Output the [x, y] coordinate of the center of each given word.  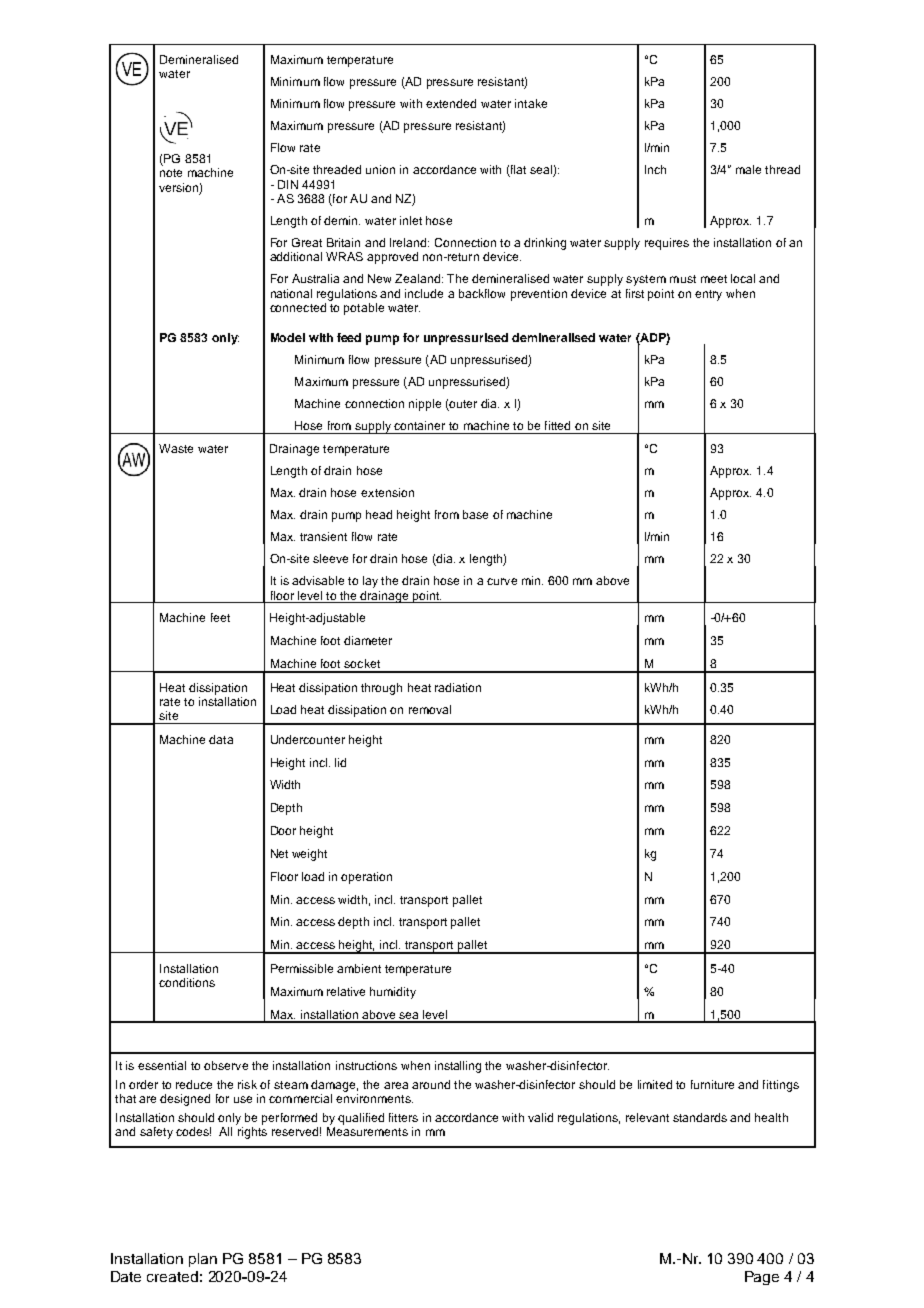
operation [366, 878]
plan [203, 1260]
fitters [403, 1117]
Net [279, 853]
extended [451, 103]
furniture [712, 1084]
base [475, 514]
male [748, 169]
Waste [176, 448]
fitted [557, 425]
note [171, 173]
